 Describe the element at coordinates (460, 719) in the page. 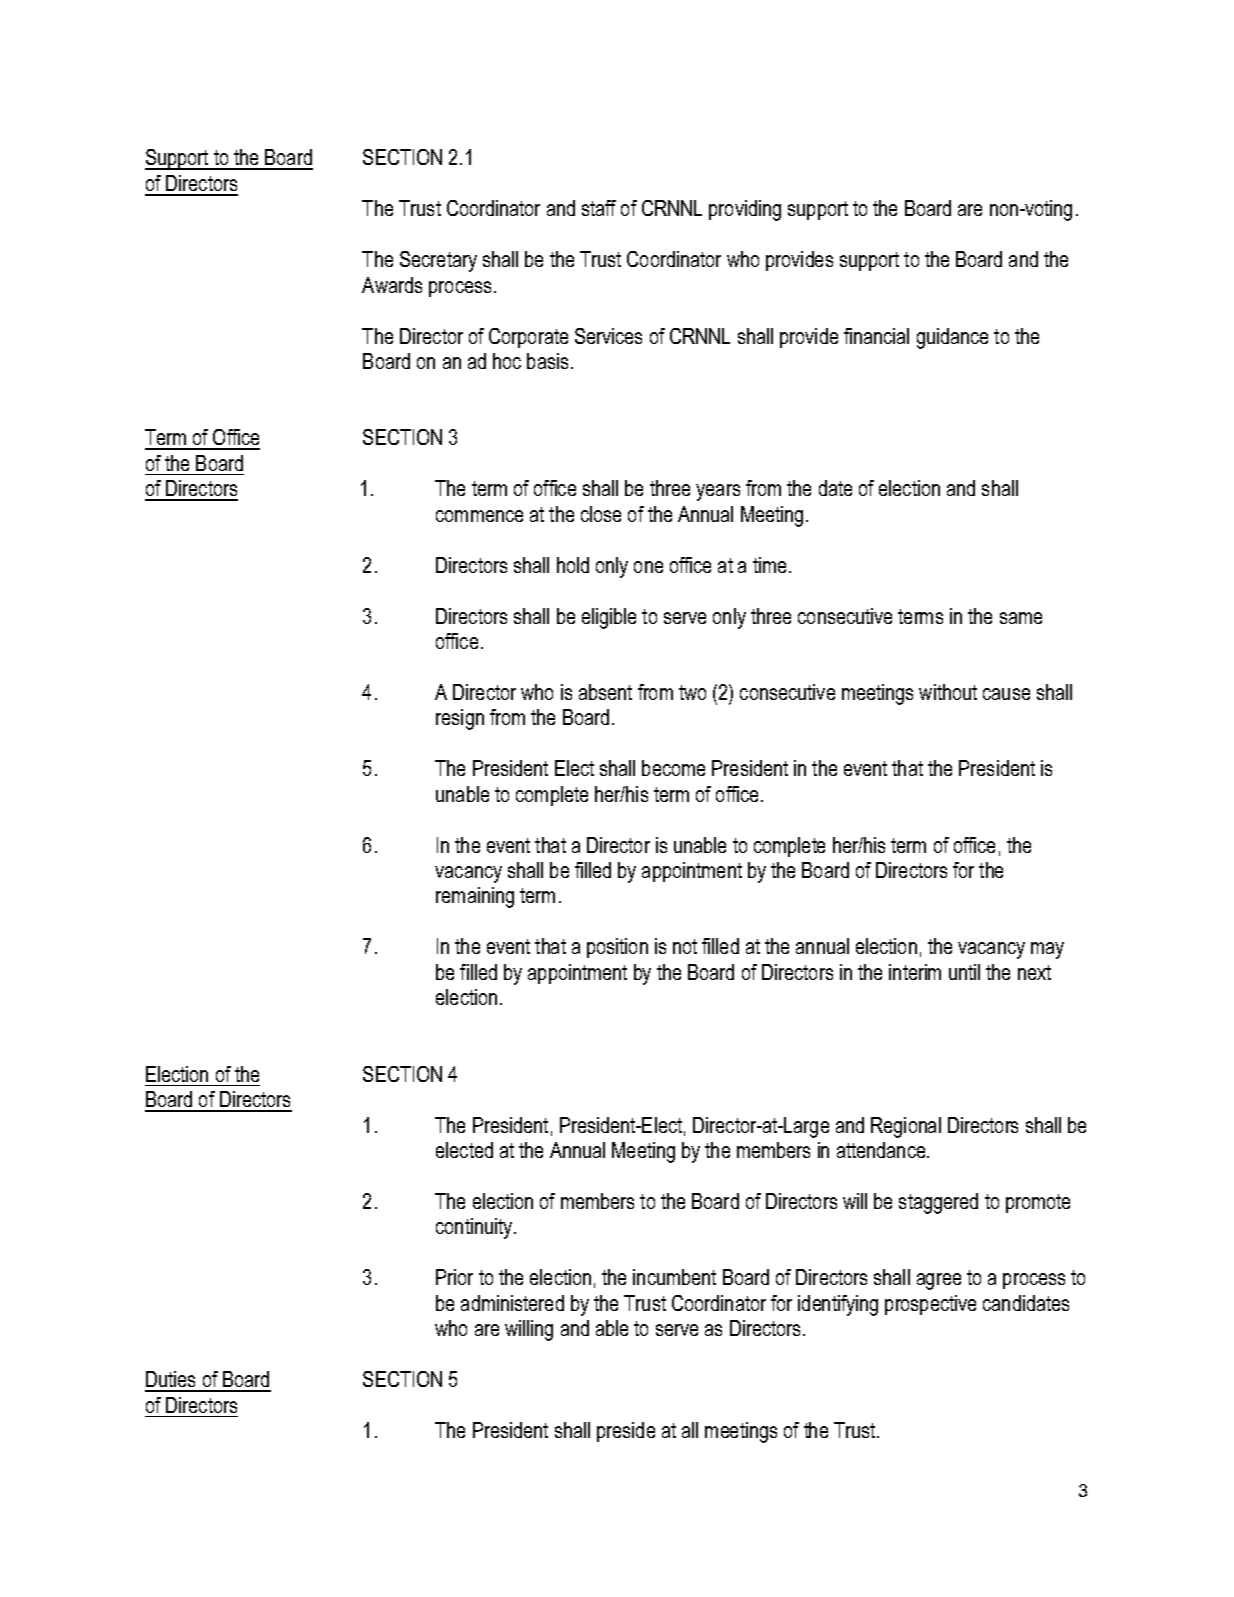

I see `resign` at that location.
